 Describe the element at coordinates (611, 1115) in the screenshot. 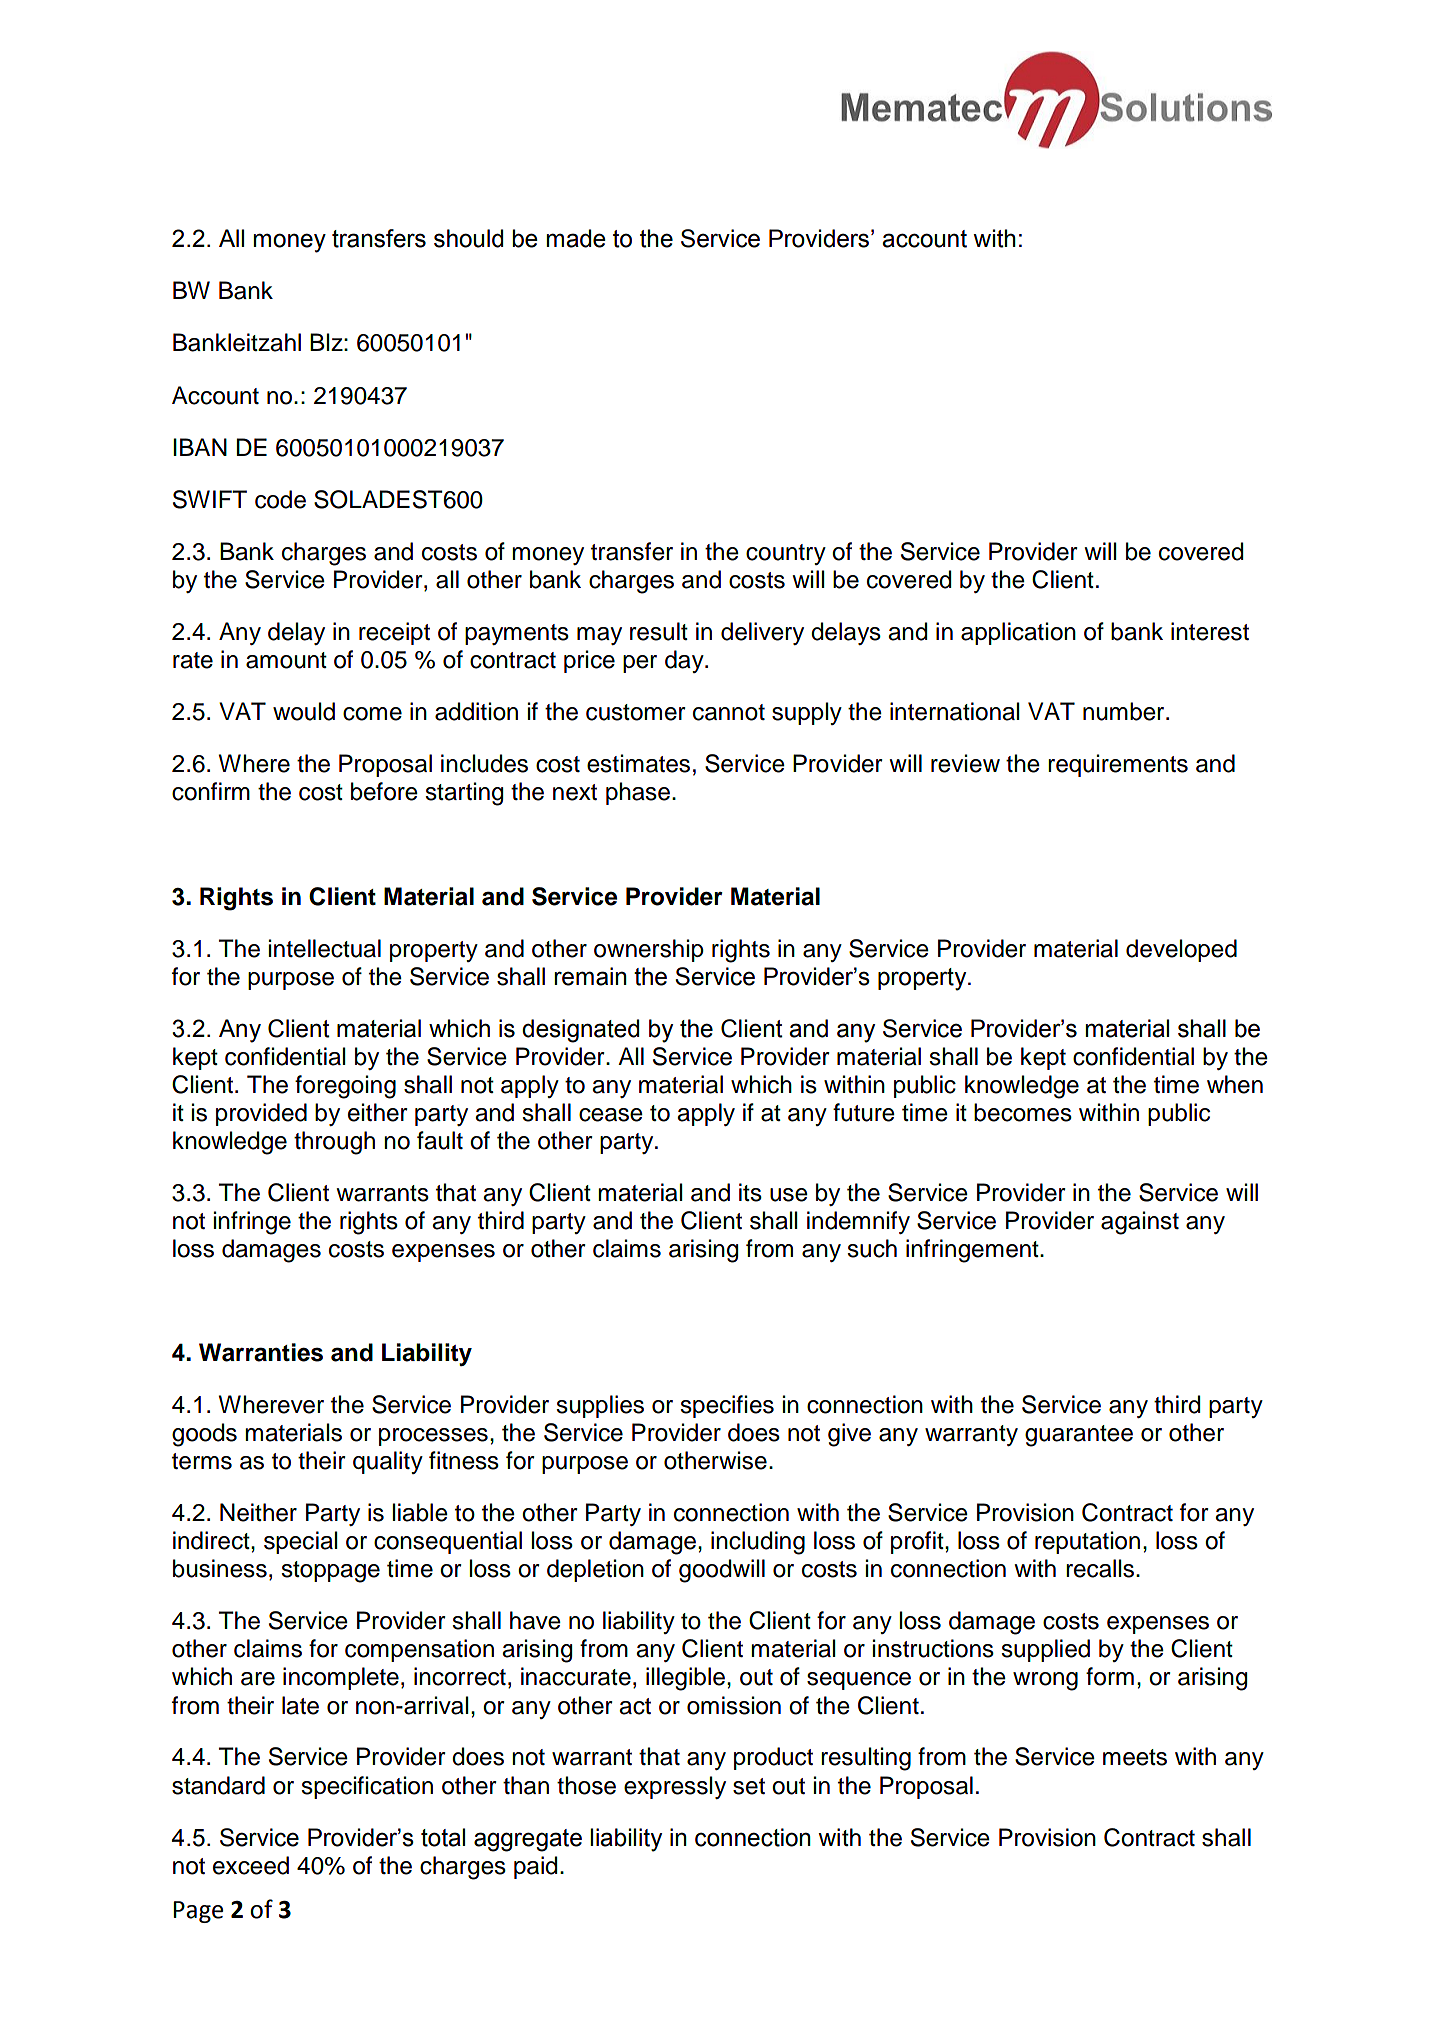

I see `cease` at that location.
